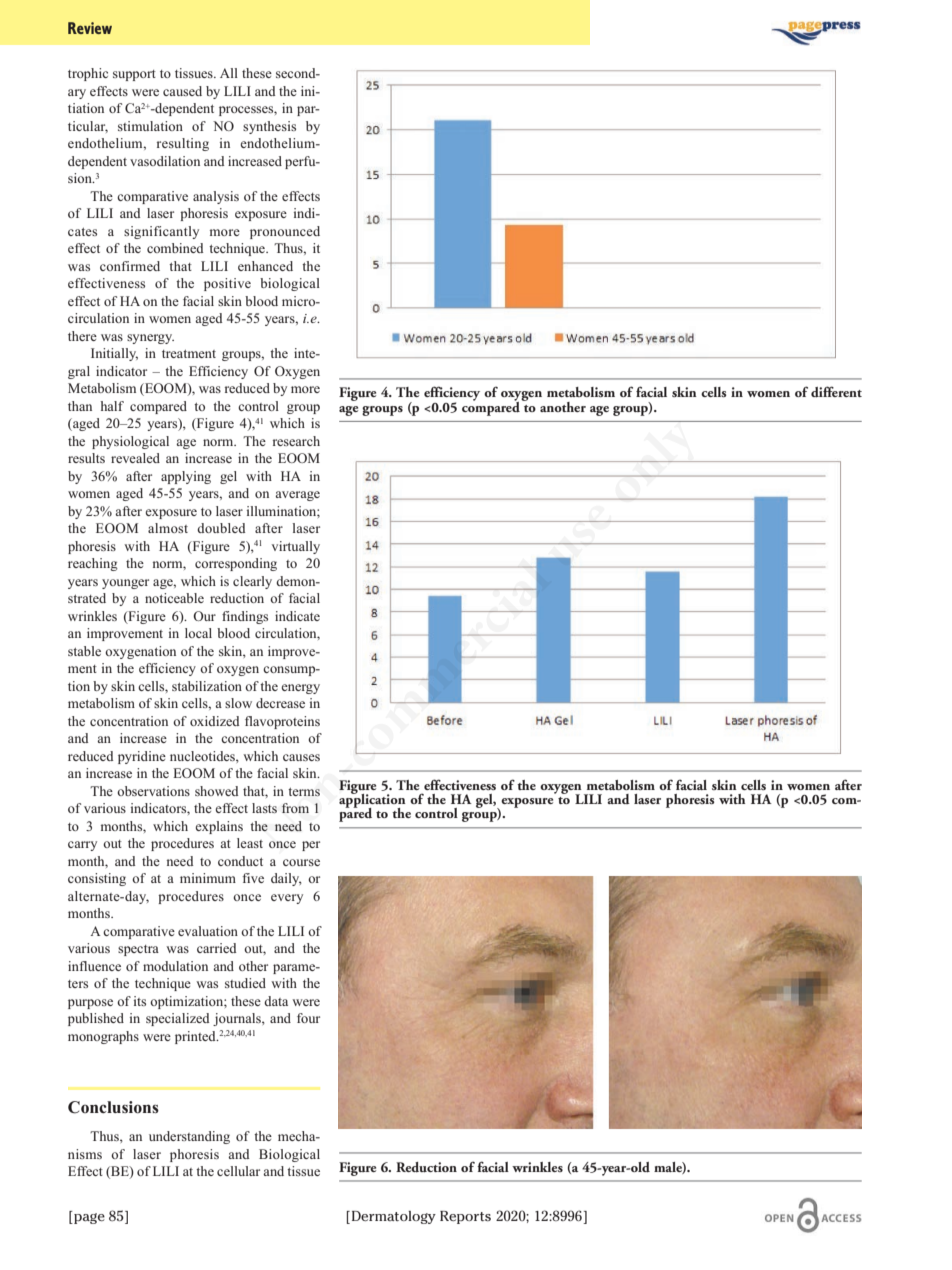 The height and width of the document is (1270, 952). What do you see at coordinates (182, 91) in the document?
I see `caused` at bounding box center [182, 91].
